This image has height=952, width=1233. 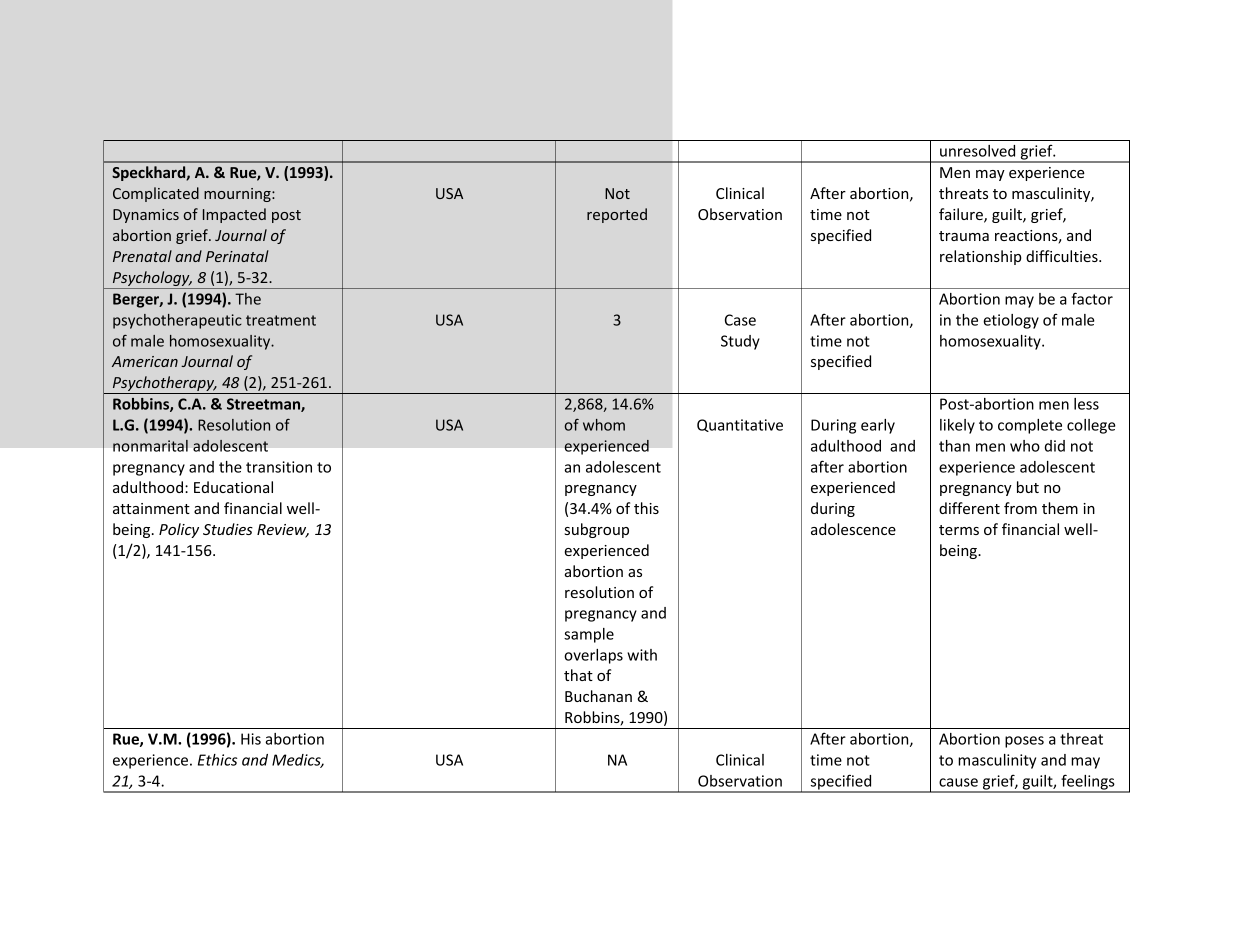 I want to click on etiology, so click(x=1011, y=321).
